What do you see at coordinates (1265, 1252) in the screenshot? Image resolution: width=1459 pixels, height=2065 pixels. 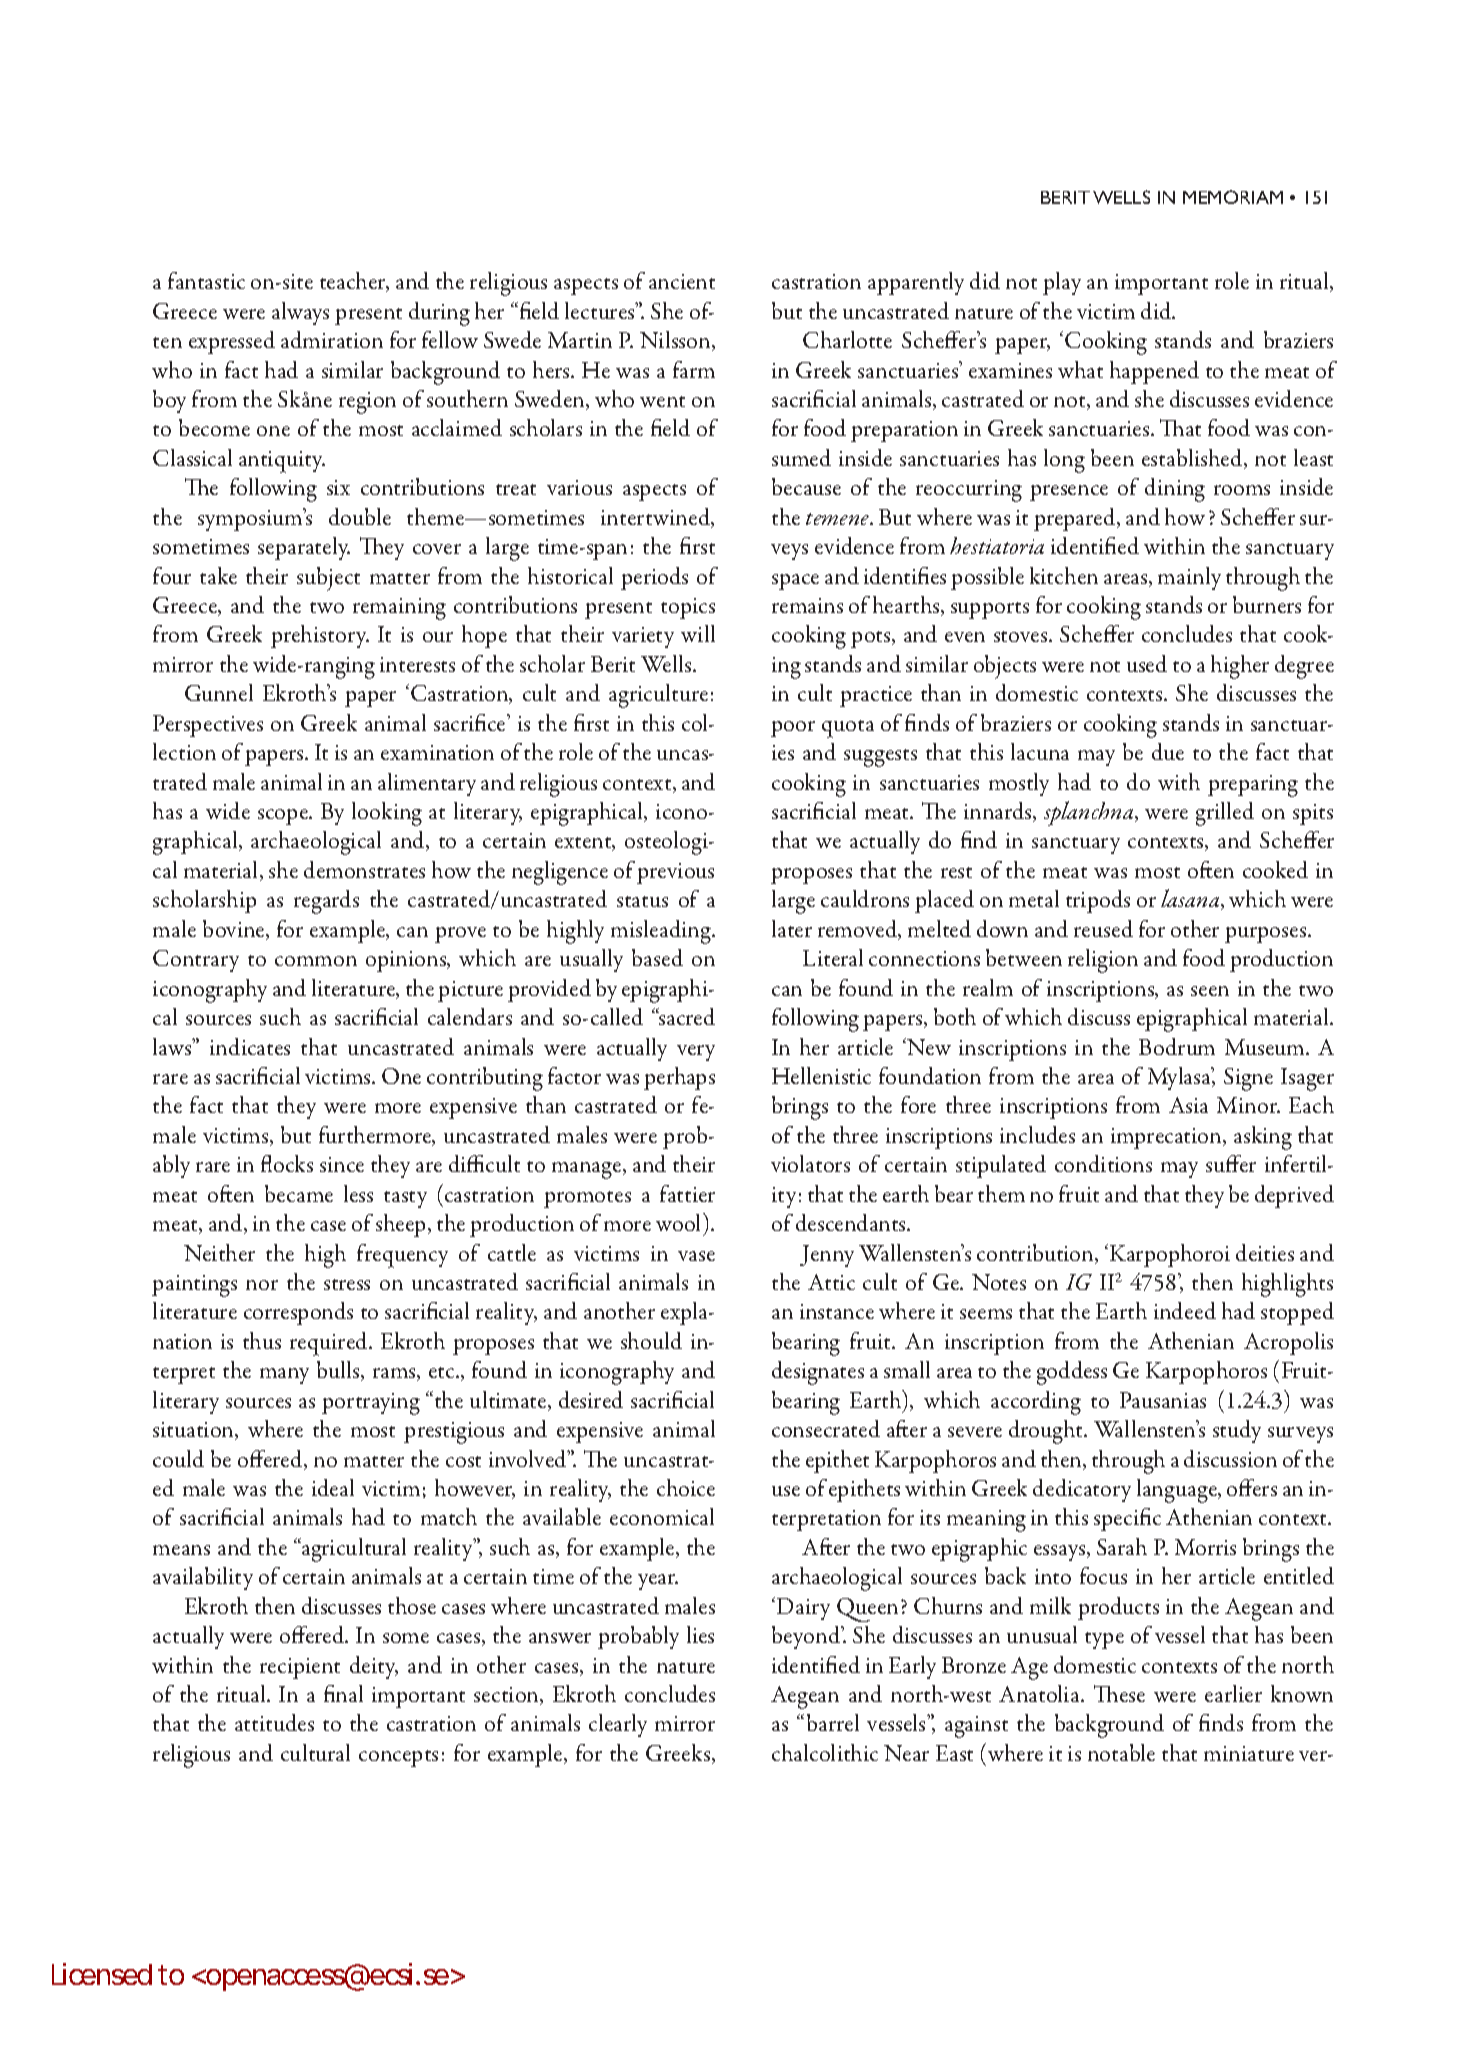 I see `deities` at bounding box center [1265, 1252].
